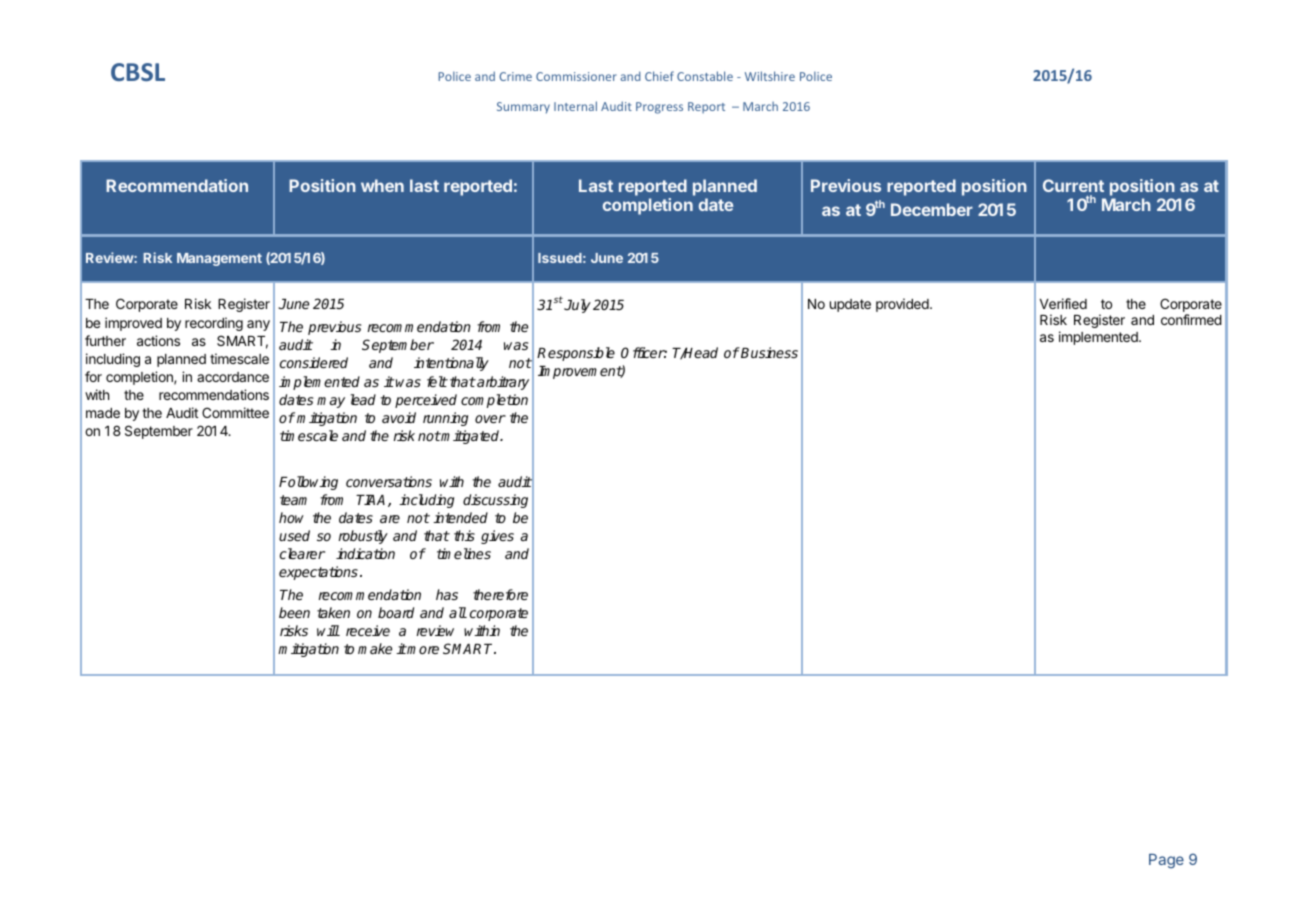 Image resolution: width=1307 pixels, height=924 pixels. Describe the element at coordinates (1063, 303) in the screenshot. I see `Verified` at that location.
